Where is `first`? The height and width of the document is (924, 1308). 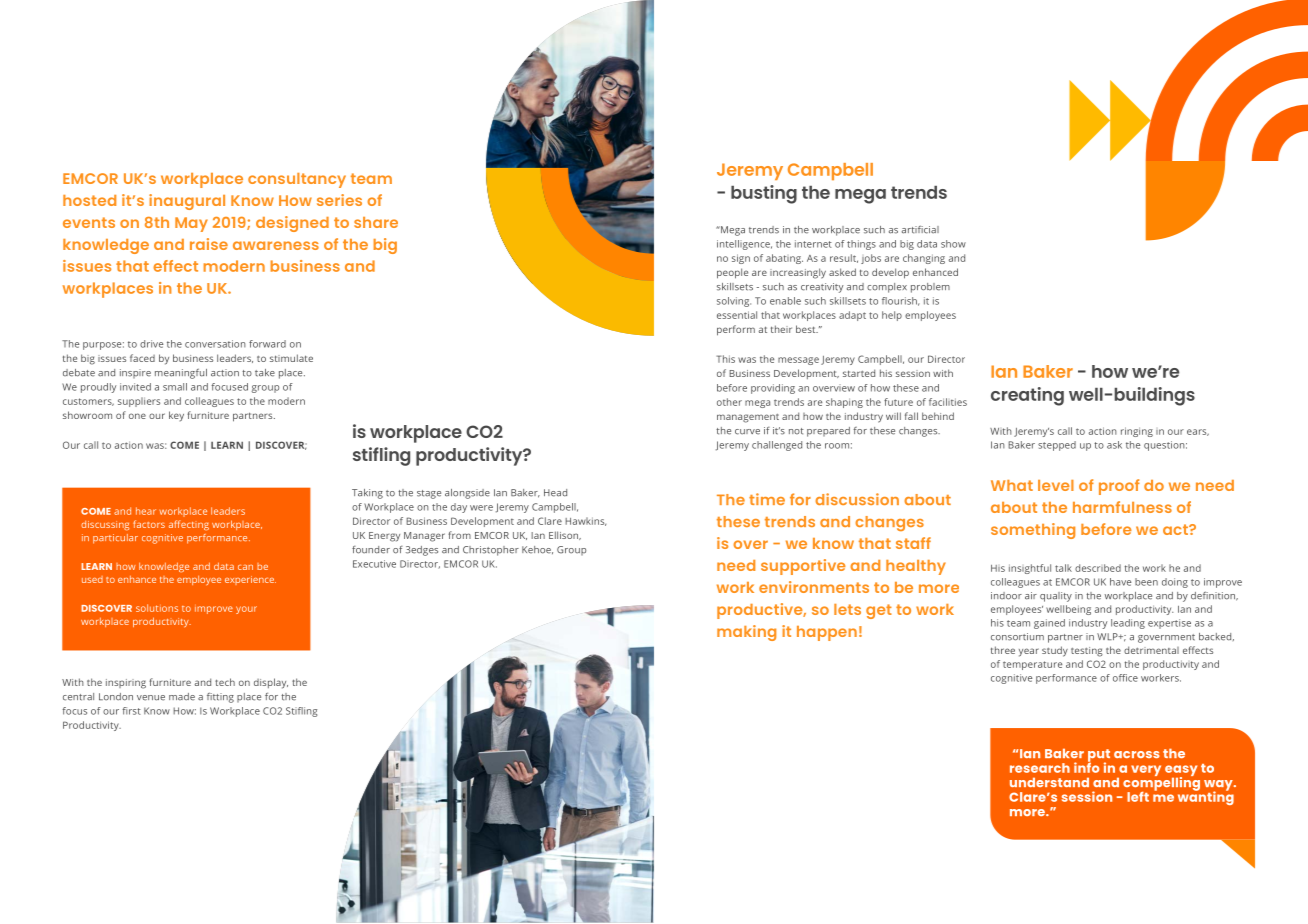 first is located at coordinates (131, 711).
